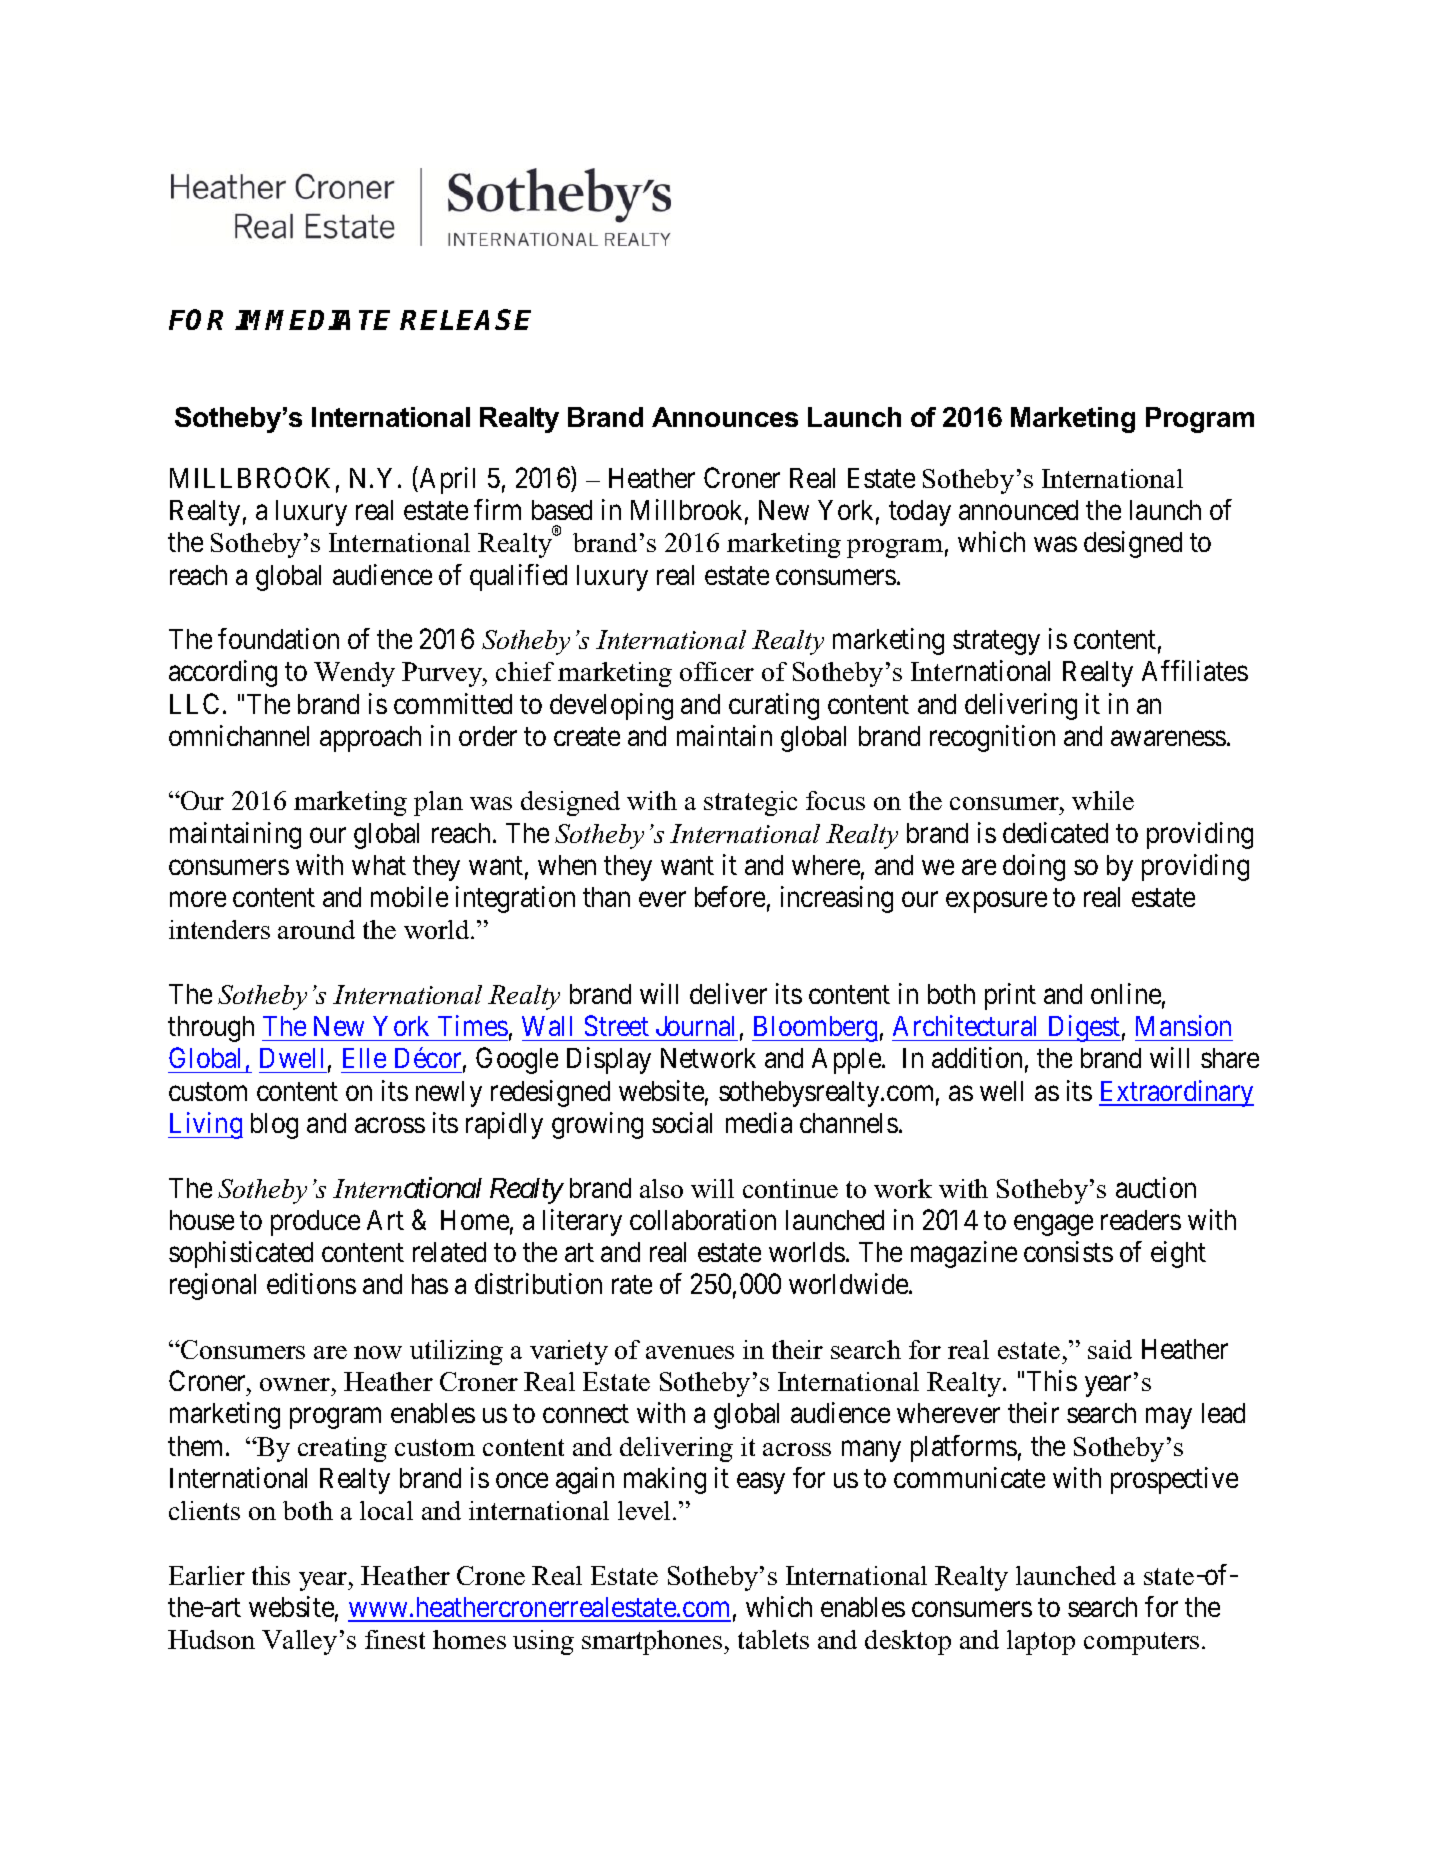 This screenshot has height=1851, width=1430. What do you see at coordinates (1110, 1349) in the screenshot?
I see `said` at bounding box center [1110, 1349].
